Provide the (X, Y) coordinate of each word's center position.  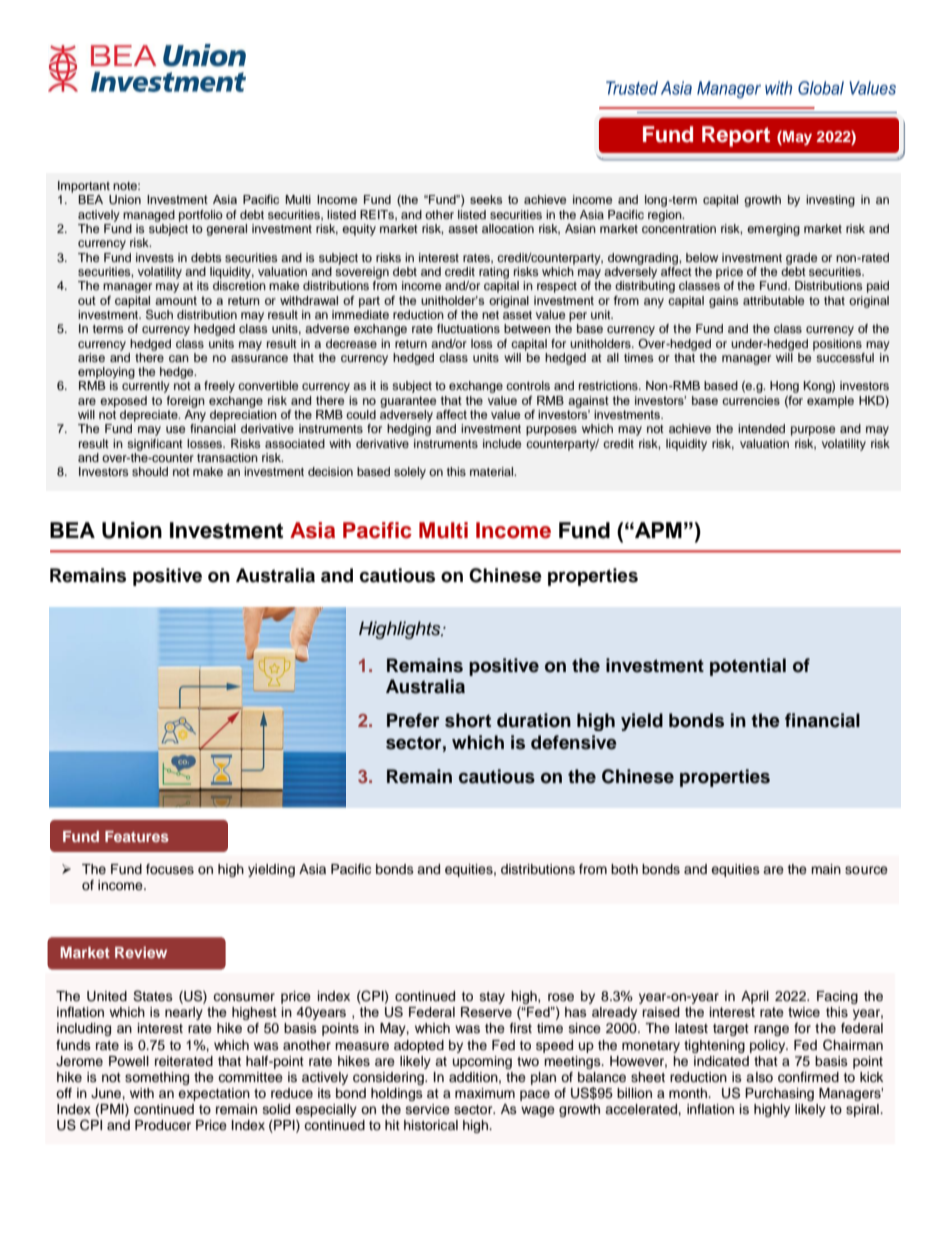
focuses (170, 869)
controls (528, 385)
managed (149, 216)
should (150, 471)
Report (736, 136)
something (157, 1078)
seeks (486, 199)
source (866, 870)
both (624, 869)
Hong (784, 387)
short (468, 720)
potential (748, 667)
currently (146, 387)
